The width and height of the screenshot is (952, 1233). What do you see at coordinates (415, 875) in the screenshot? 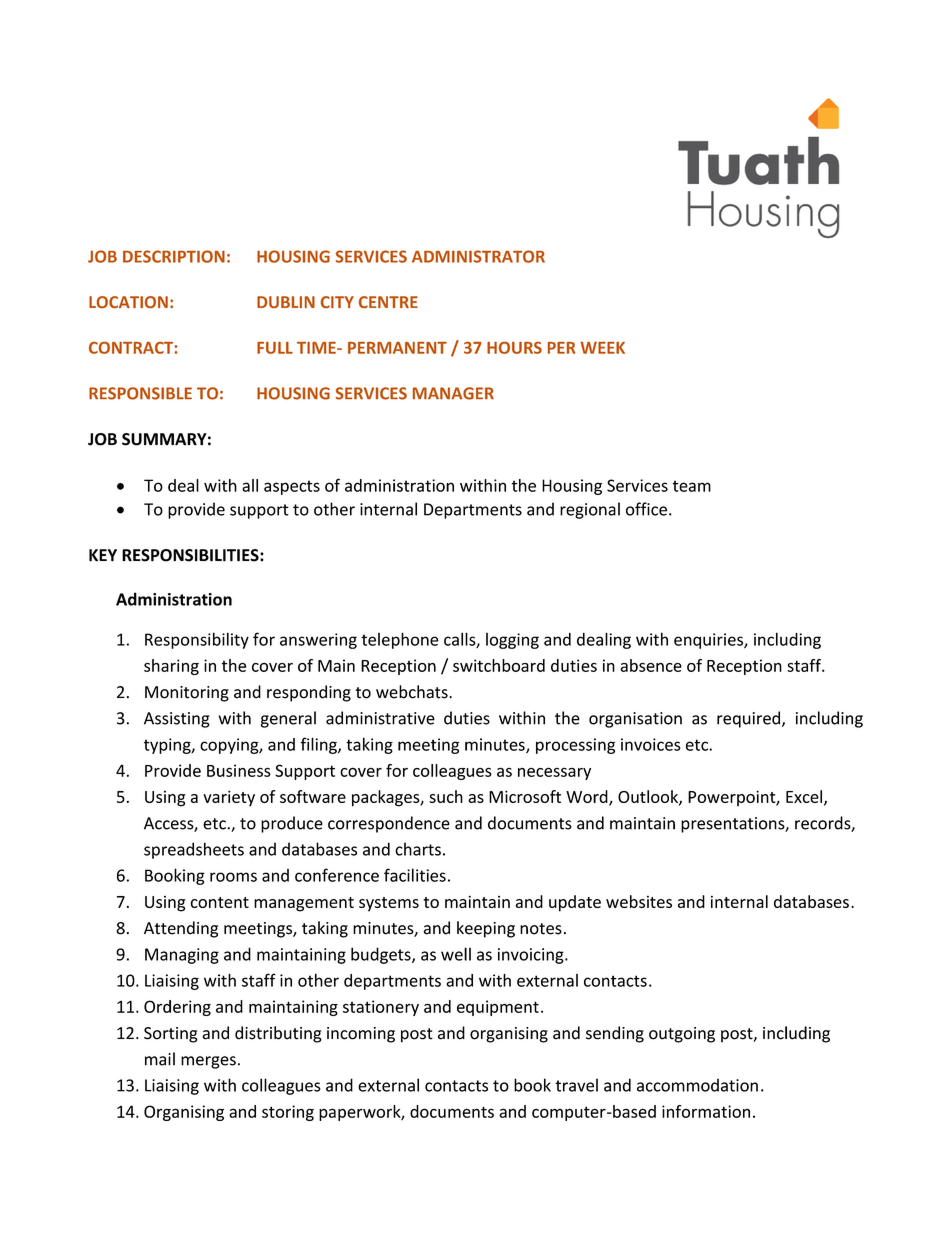
I see `facilities` at bounding box center [415, 875].
